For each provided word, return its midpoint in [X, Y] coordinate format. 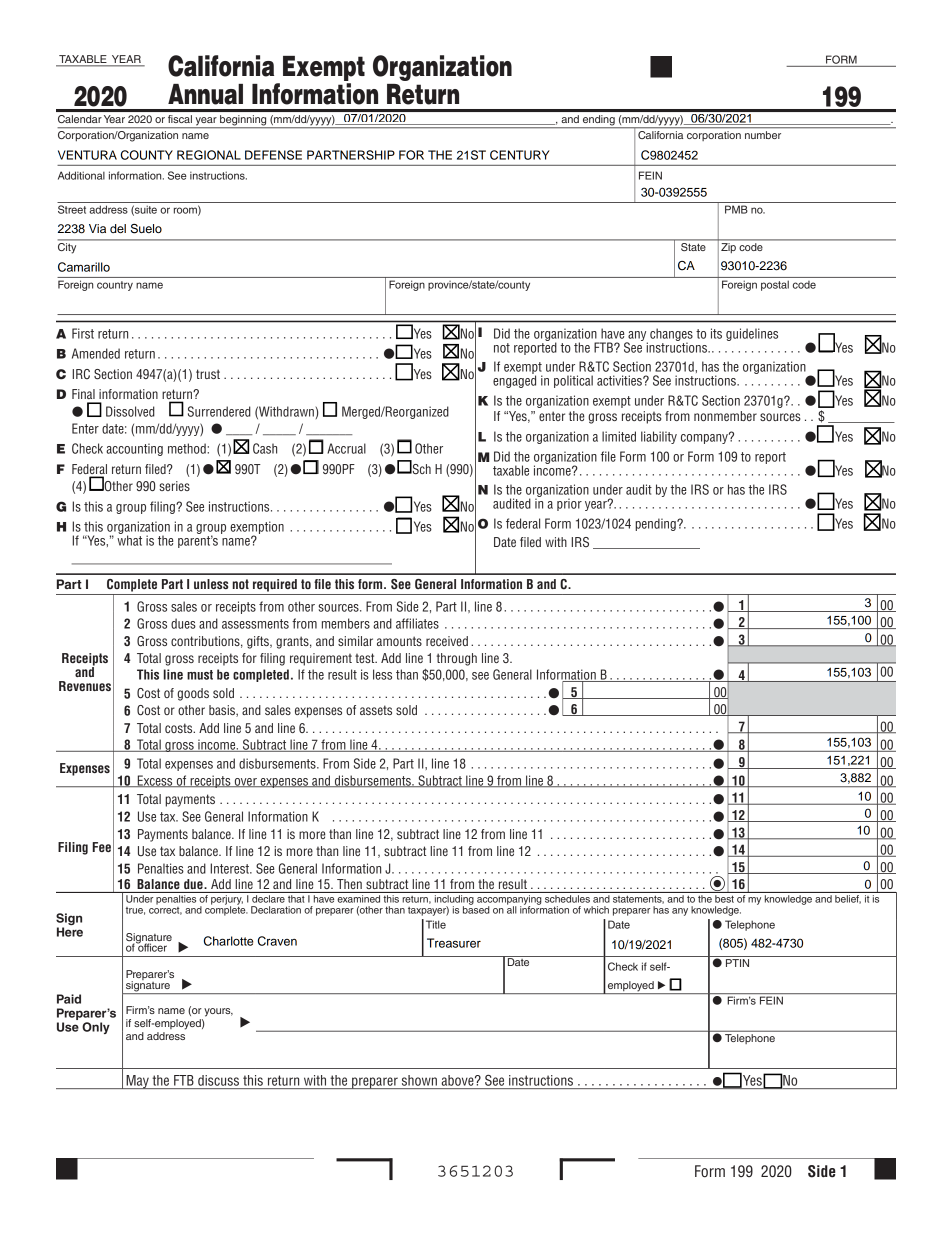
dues [183, 623]
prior [569, 504]
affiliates [417, 623]
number [763, 133]
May [137, 1082]
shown [419, 1080]
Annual [205, 94]
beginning [243, 121]
